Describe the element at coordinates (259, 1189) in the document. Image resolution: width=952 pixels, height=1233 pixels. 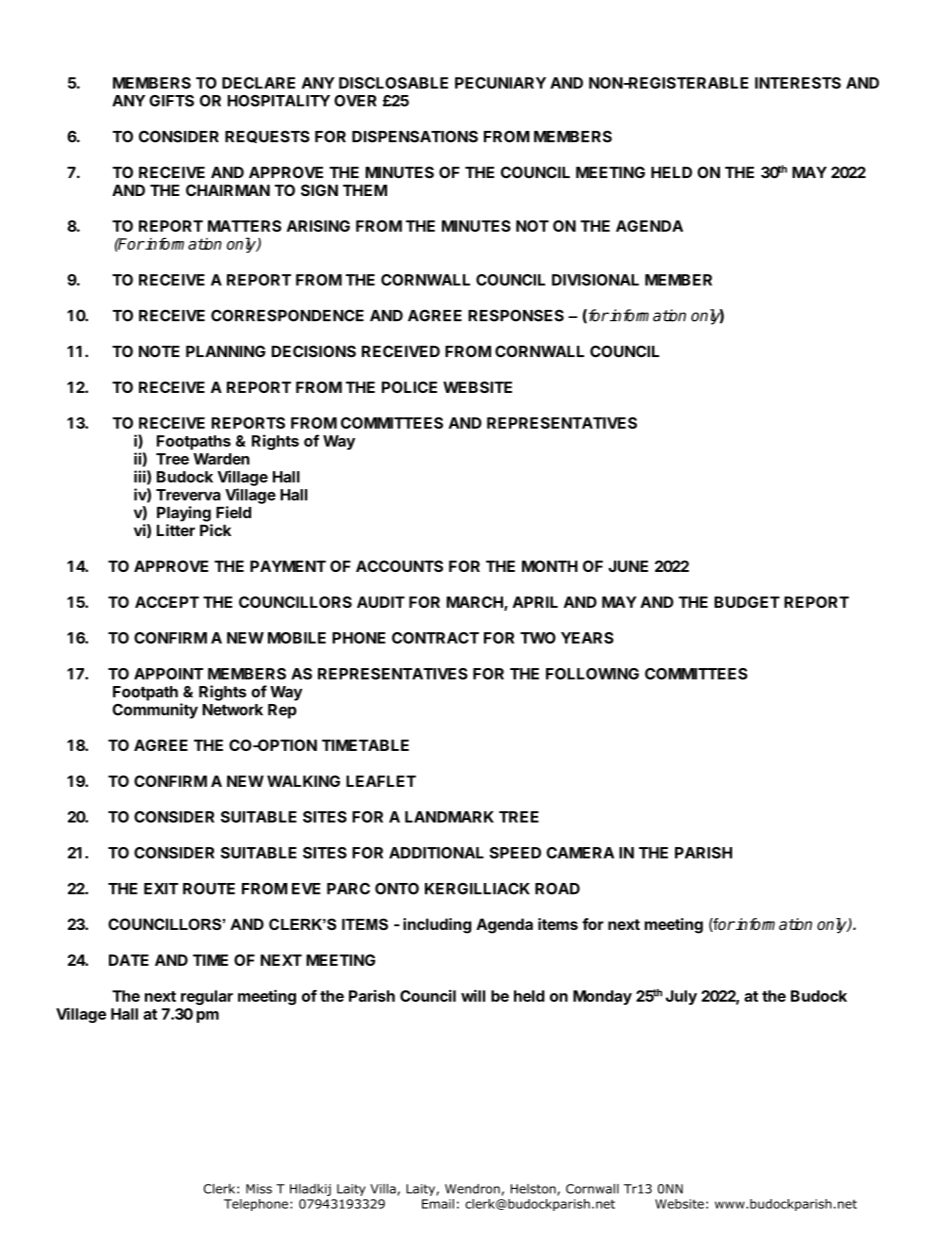
I see `Miss` at that location.
